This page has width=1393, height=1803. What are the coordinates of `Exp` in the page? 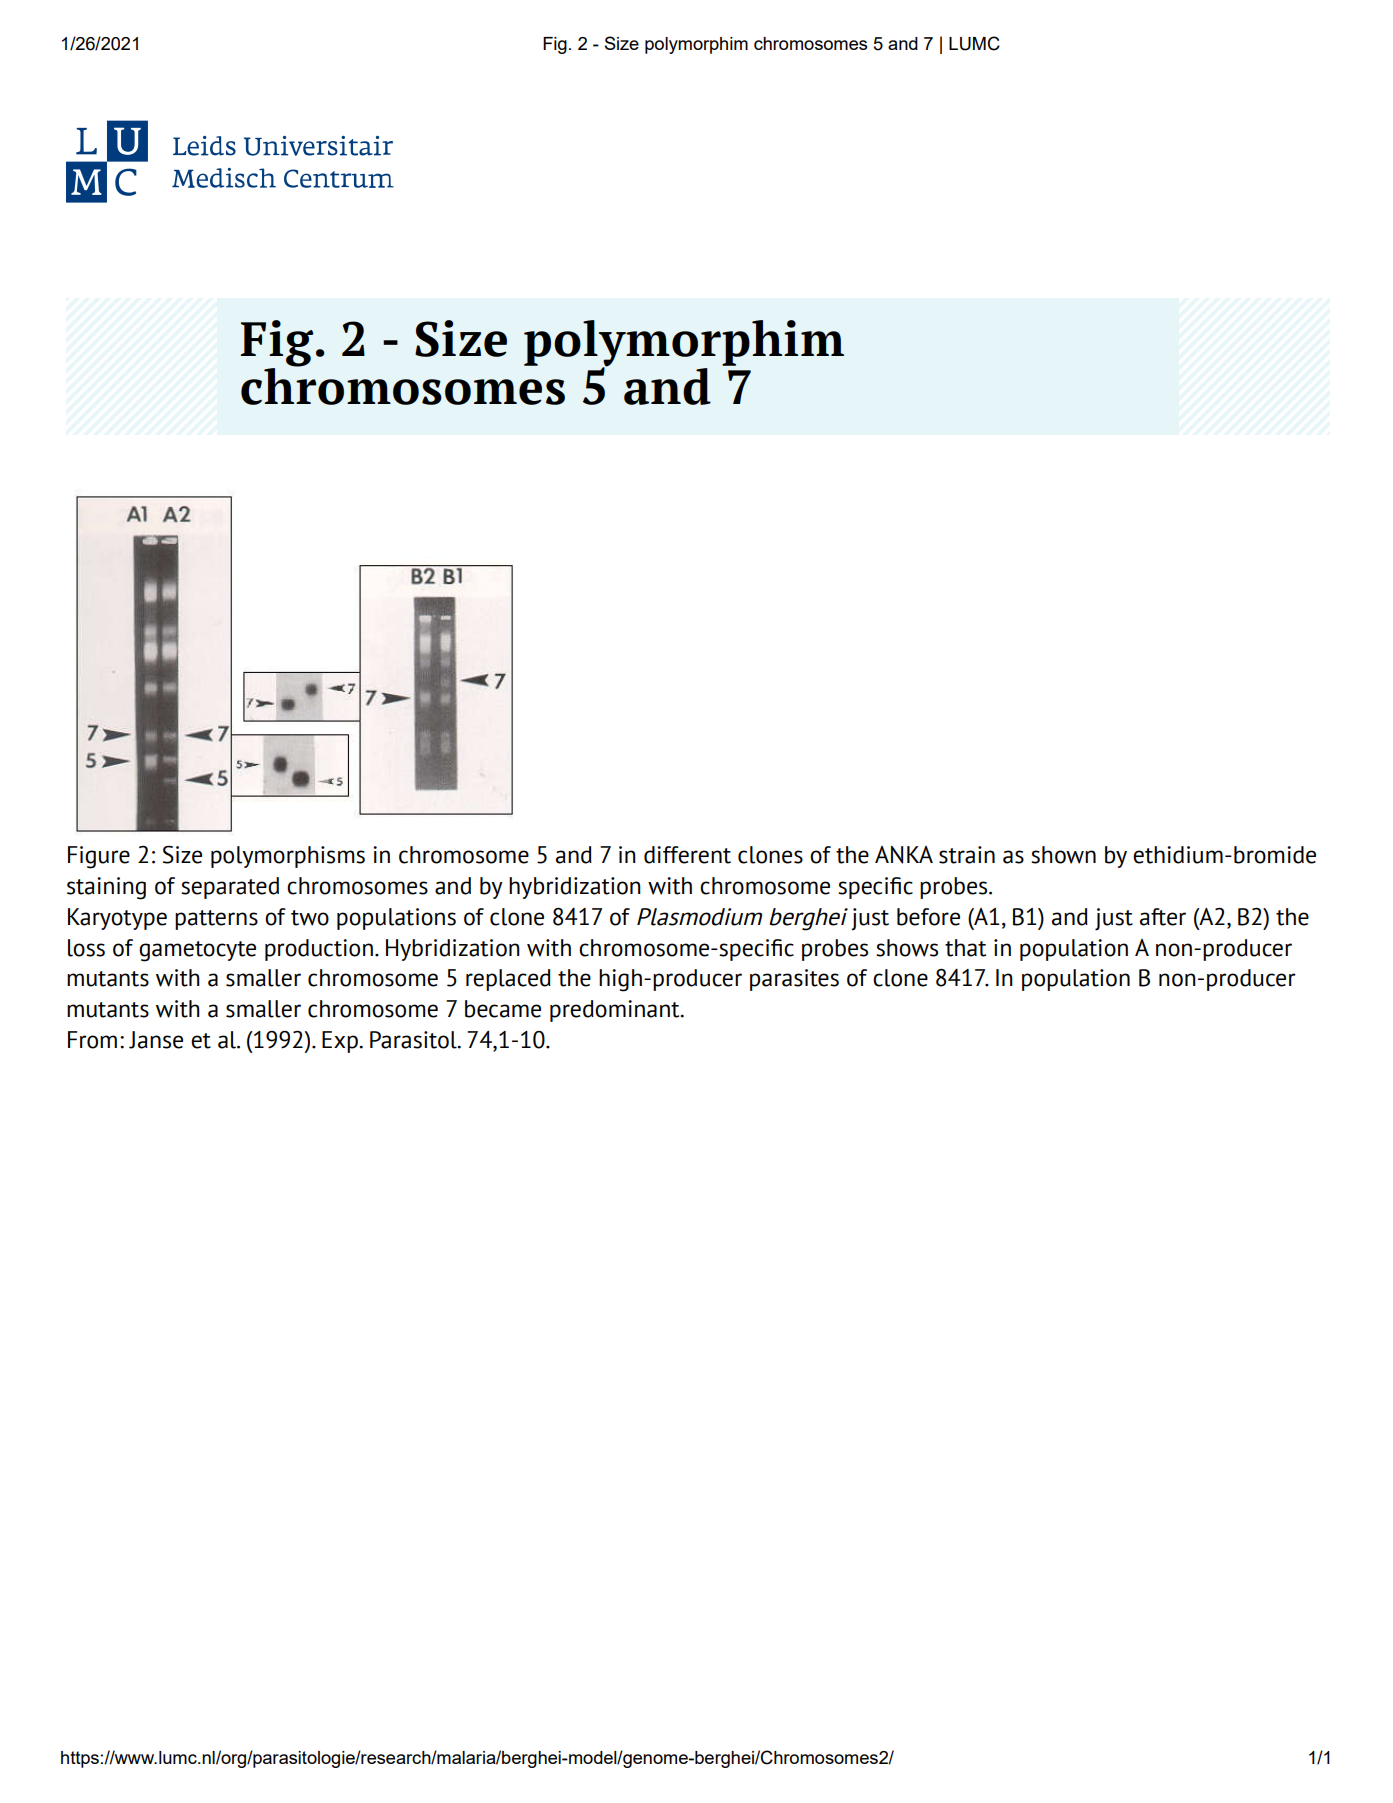 It's located at (341, 1042).
